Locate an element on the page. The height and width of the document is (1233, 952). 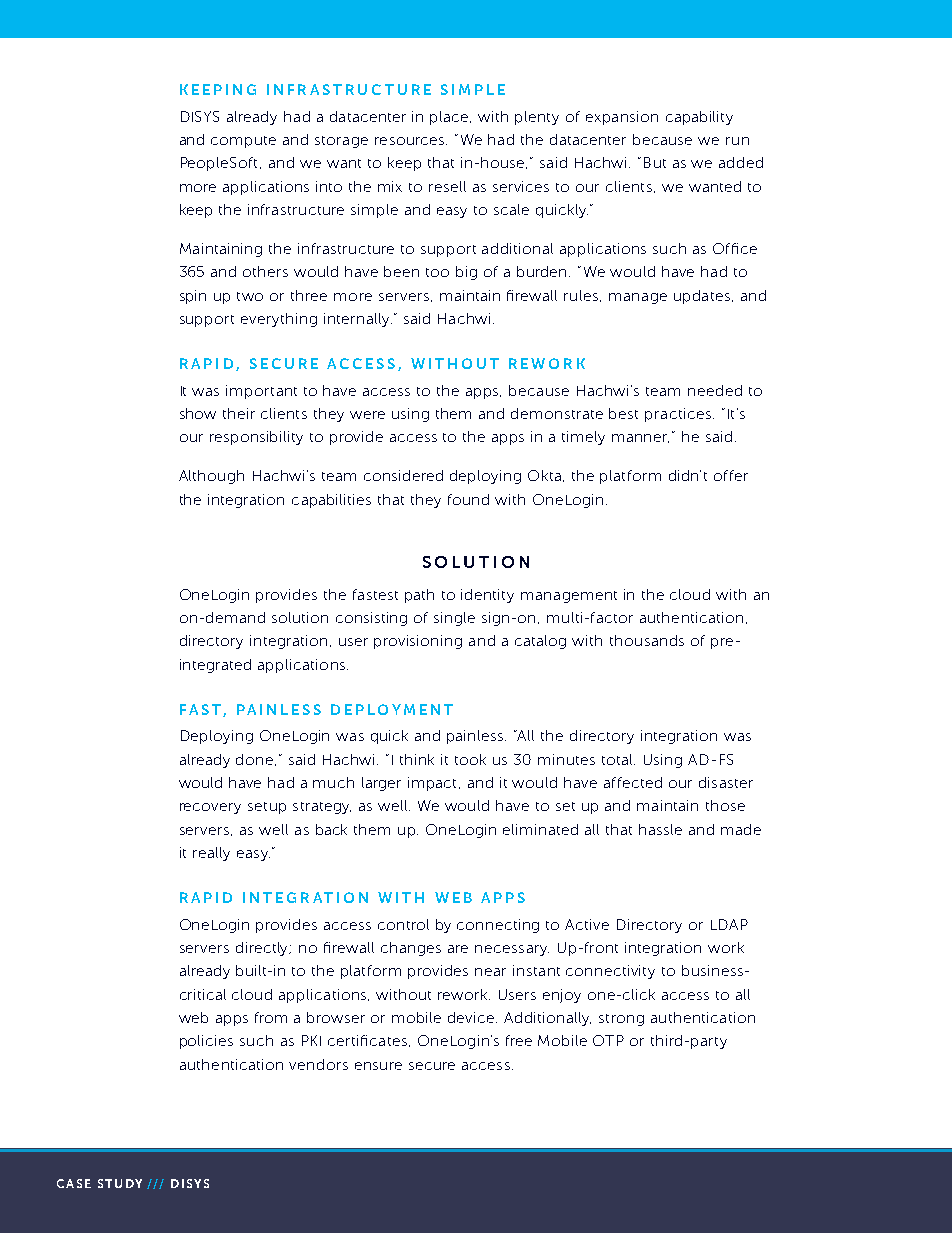
strong is located at coordinates (621, 1020).
